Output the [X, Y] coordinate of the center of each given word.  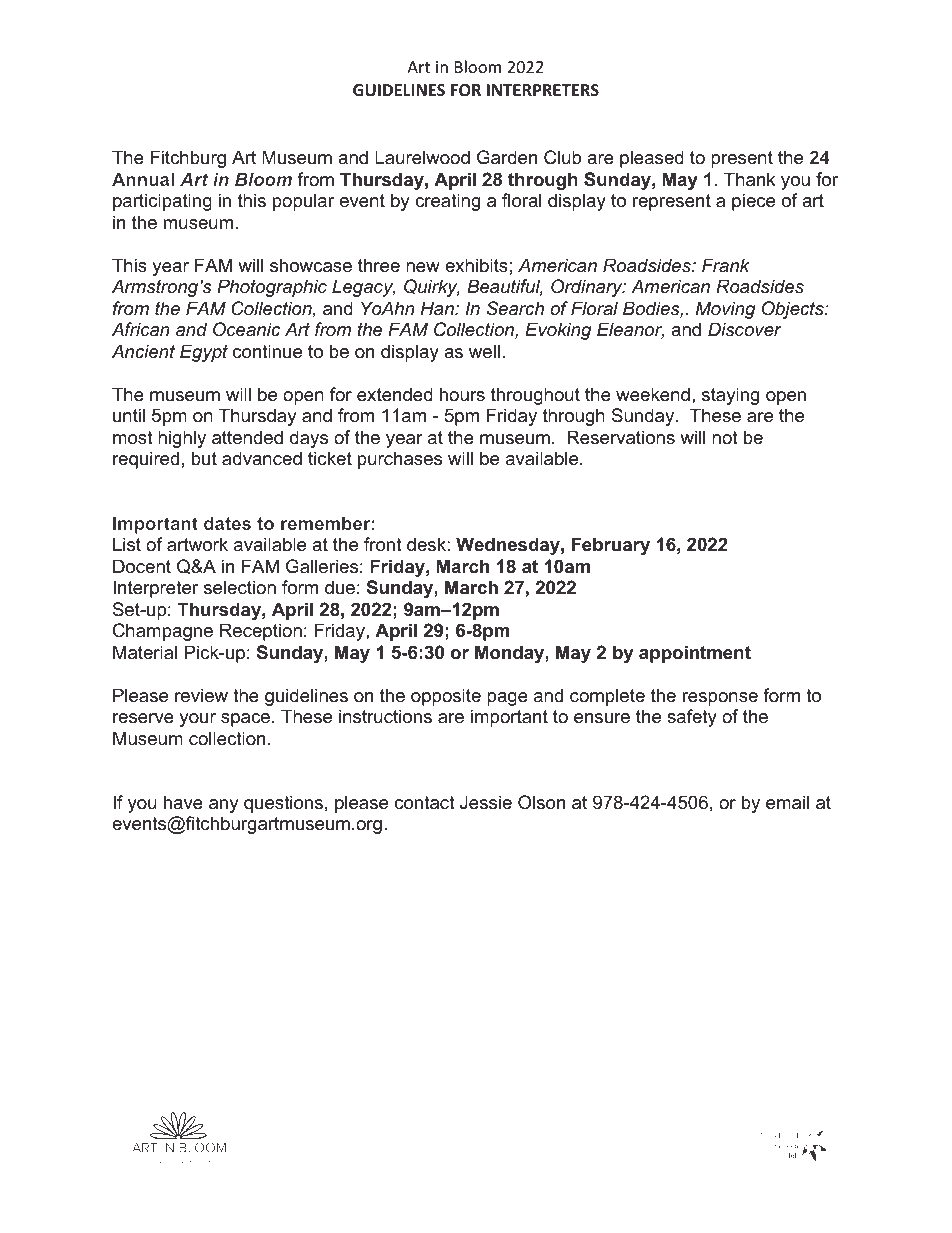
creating [447, 202]
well [484, 351]
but [204, 458]
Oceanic [246, 329]
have [183, 802]
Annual [143, 179]
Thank [749, 179]
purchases [400, 460]
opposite [446, 697]
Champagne [163, 632]
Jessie [486, 802]
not [725, 437]
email [787, 802]
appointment [695, 654]
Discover [745, 329]
